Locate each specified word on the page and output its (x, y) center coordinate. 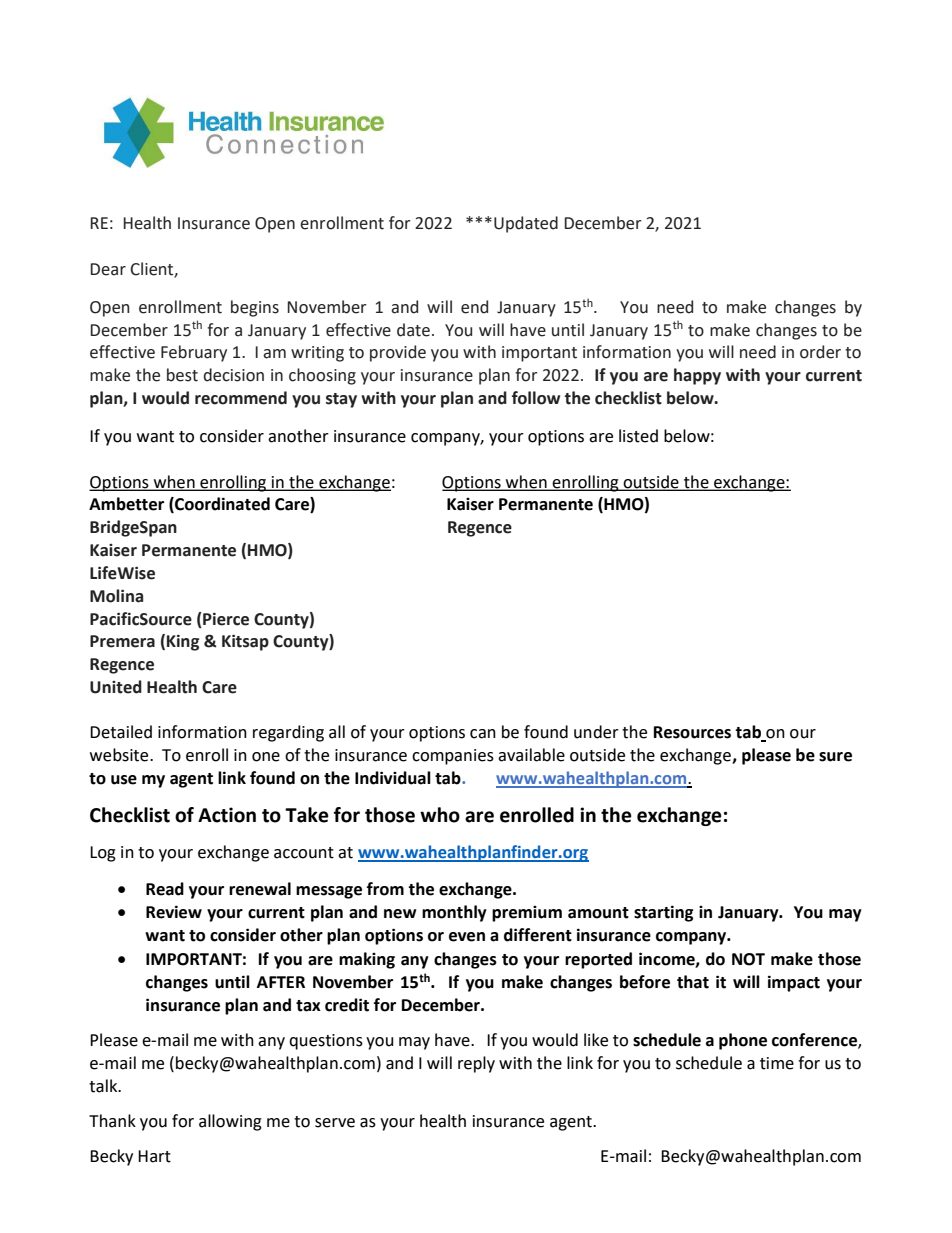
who (440, 815)
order (820, 352)
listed (638, 436)
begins (255, 308)
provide (398, 353)
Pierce (225, 619)
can (483, 734)
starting (663, 913)
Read (165, 889)
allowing (230, 1122)
